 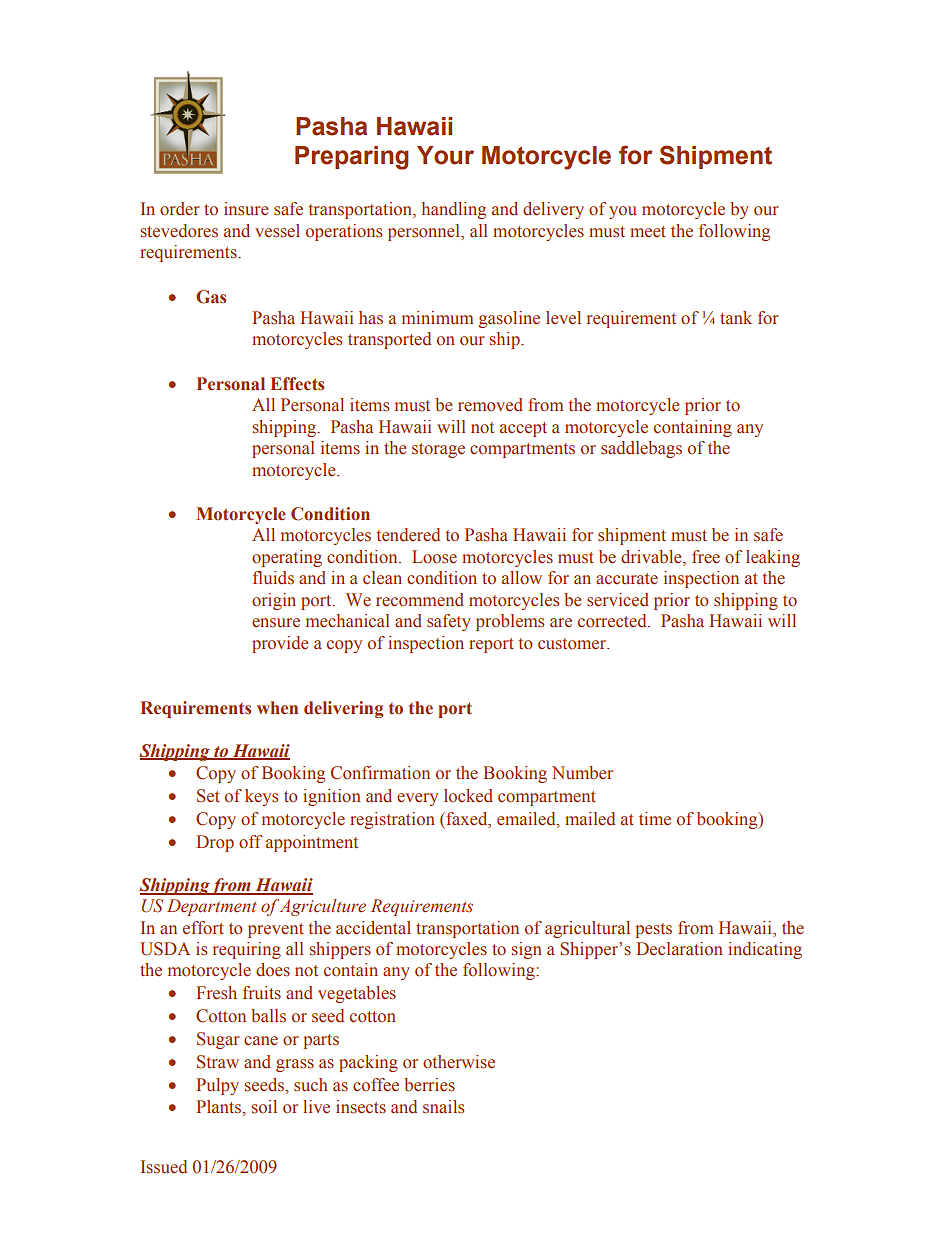 What do you see at coordinates (297, 384) in the page?
I see `Effects` at bounding box center [297, 384].
